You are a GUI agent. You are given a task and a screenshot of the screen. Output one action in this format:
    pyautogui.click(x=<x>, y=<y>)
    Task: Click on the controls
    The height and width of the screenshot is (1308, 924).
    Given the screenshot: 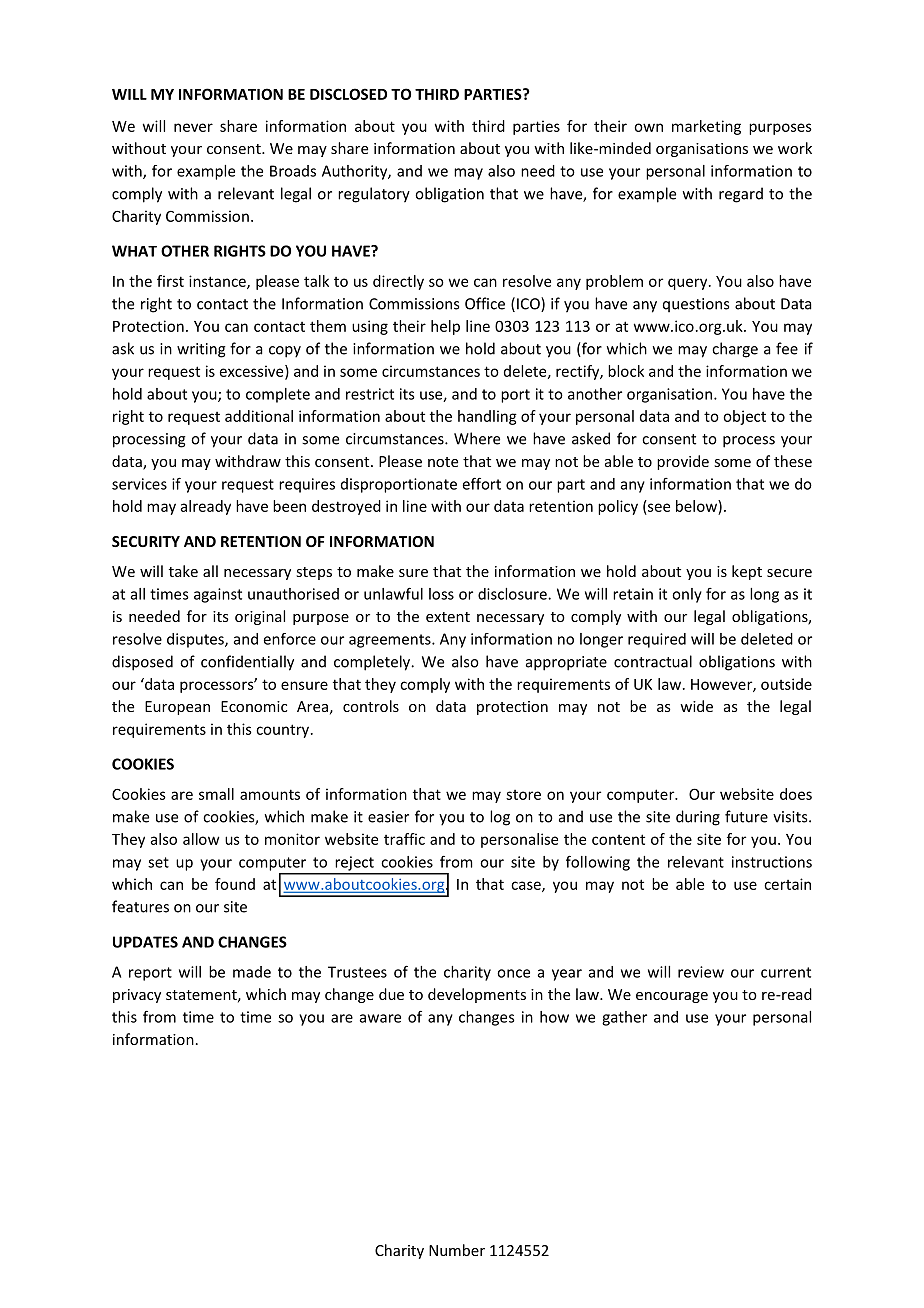 What is the action you would take?
    pyautogui.click(x=371, y=706)
